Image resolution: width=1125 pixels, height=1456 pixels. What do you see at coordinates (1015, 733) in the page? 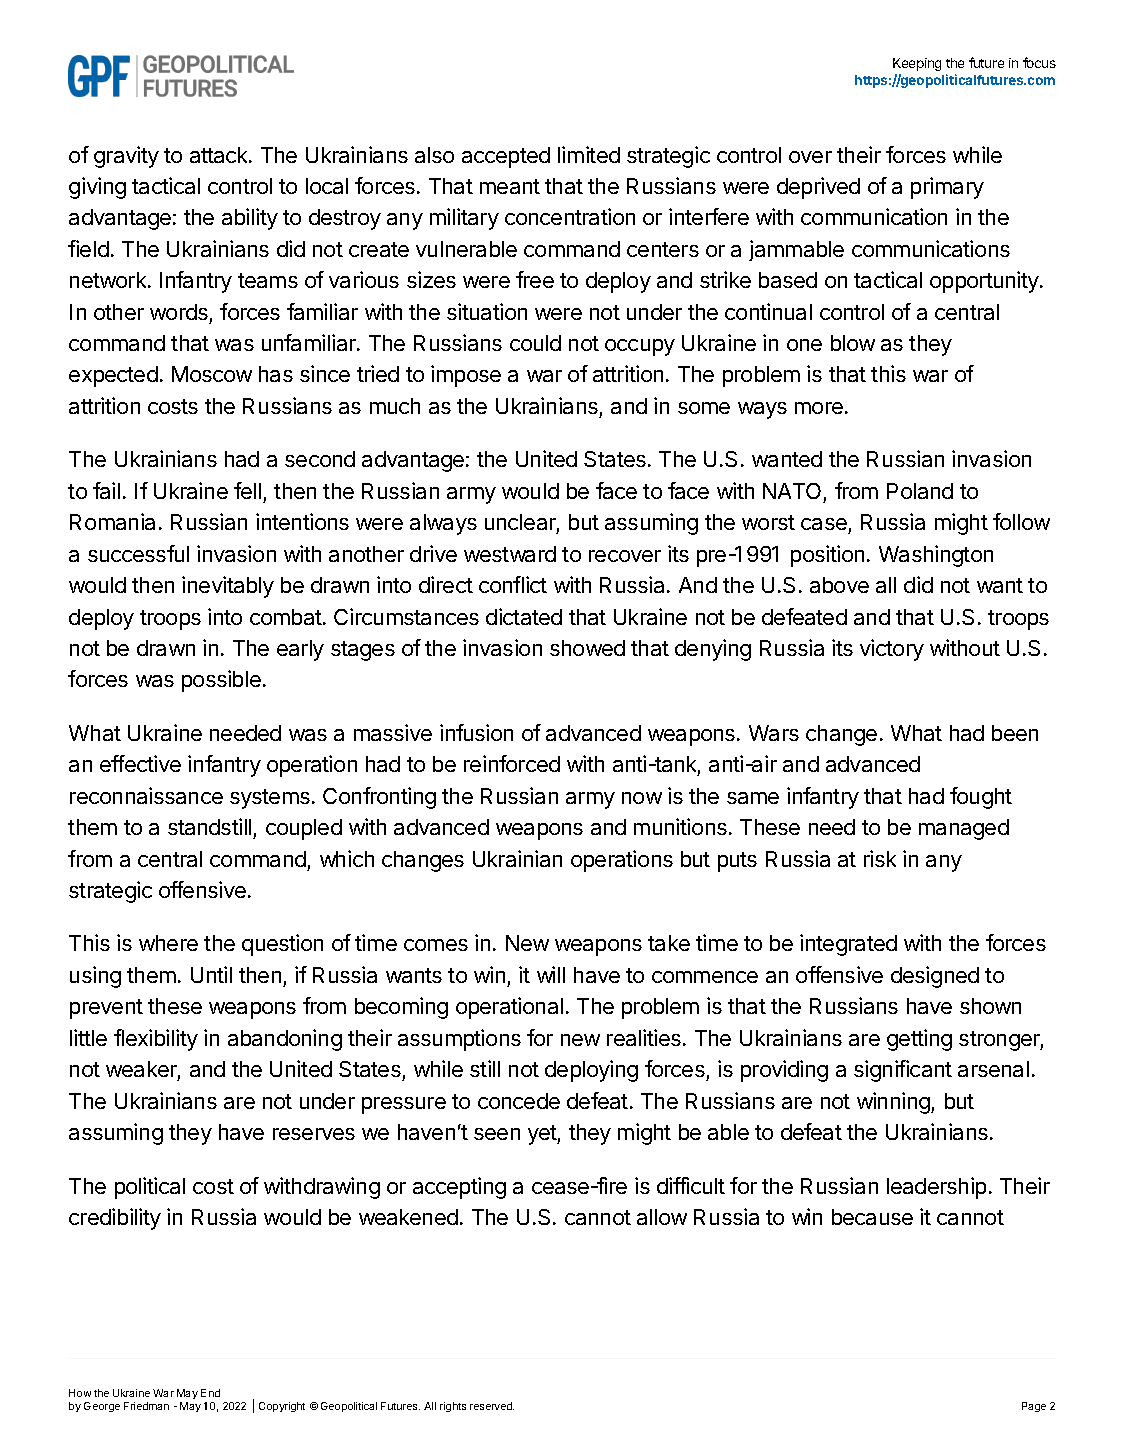
I see `been` at bounding box center [1015, 733].
